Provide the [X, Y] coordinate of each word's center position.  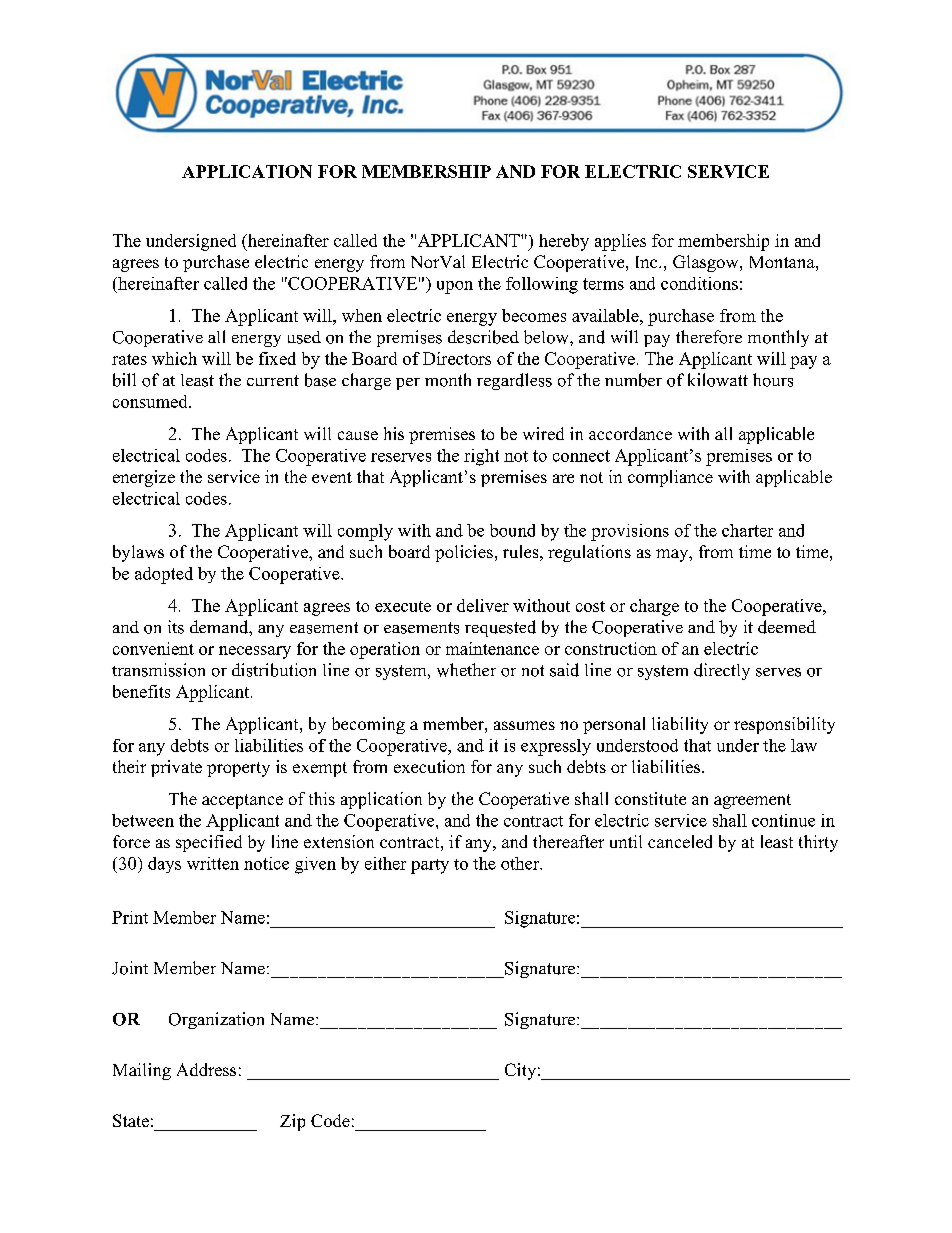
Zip [292, 1122]
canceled [680, 841]
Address [206, 1069]
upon [455, 287]
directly [722, 671]
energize [144, 478]
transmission [158, 670]
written [213, 863]
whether [466, 670]
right [481, 457]
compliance [670, 478]
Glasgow [707, 263]
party [430, 866]
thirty [818, 843]
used [304, 337]
